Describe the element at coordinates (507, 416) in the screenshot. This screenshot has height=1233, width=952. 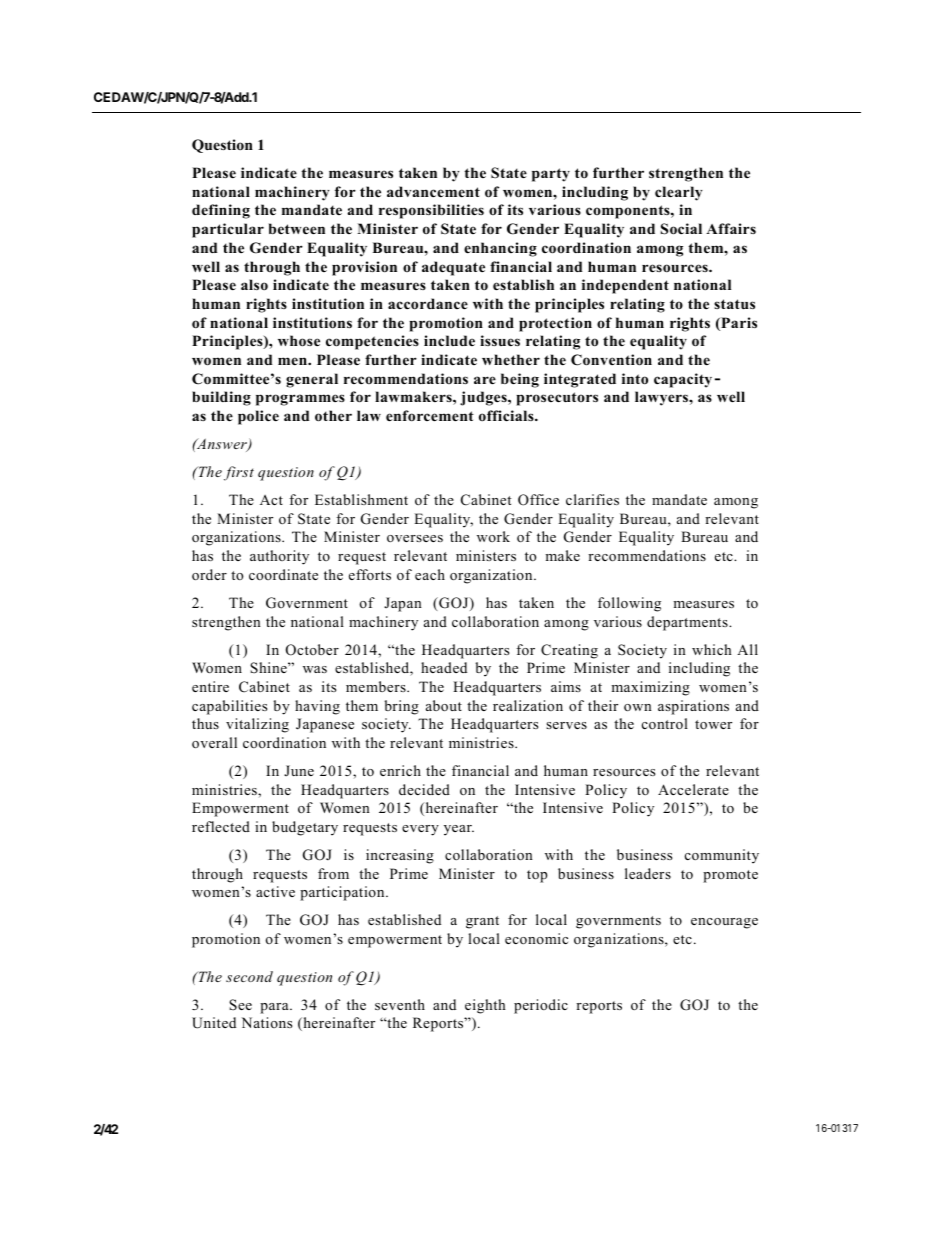
I see `officials` at that location.
